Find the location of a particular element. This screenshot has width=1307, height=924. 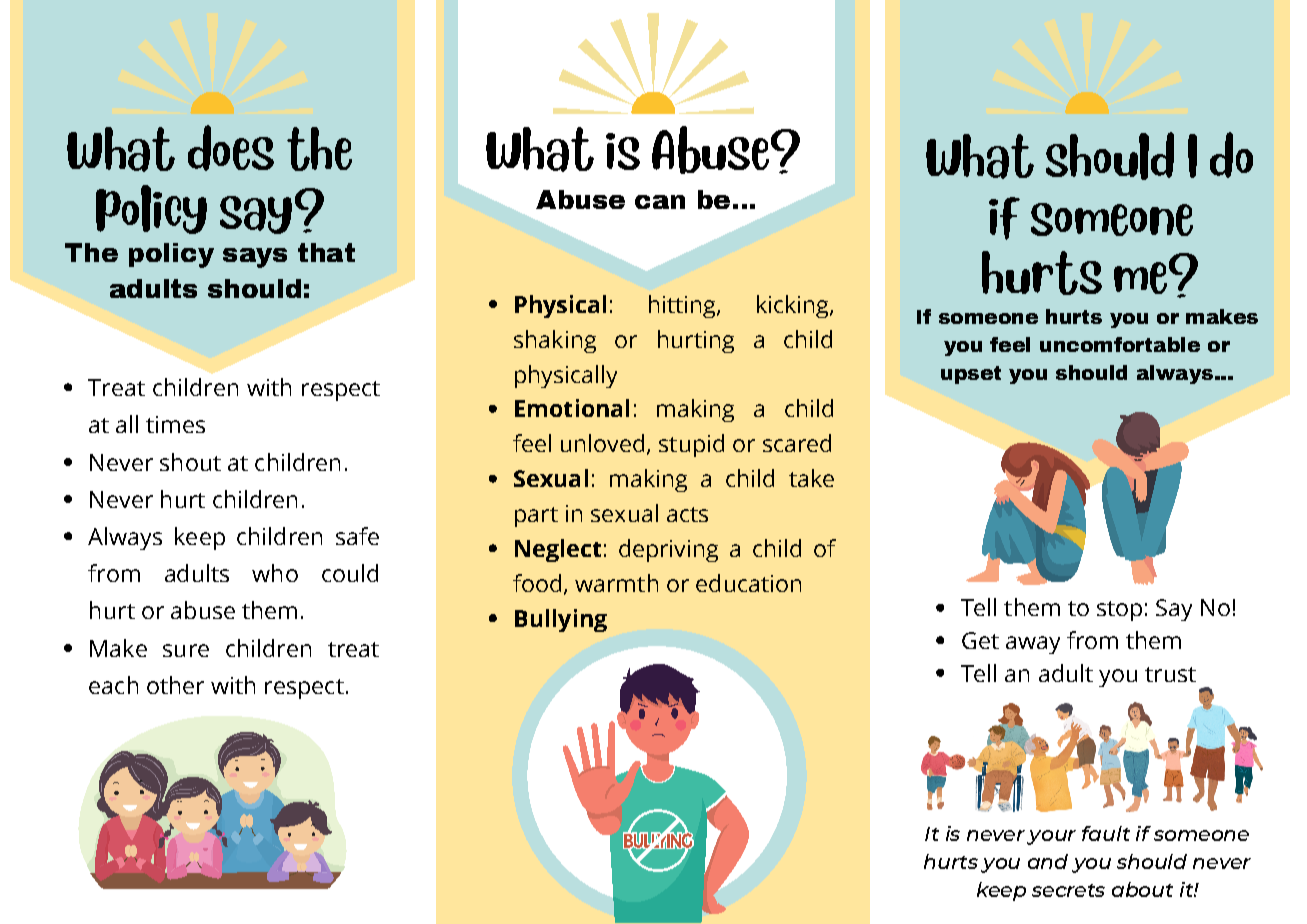

safe is located at coordinates (357, 536).
